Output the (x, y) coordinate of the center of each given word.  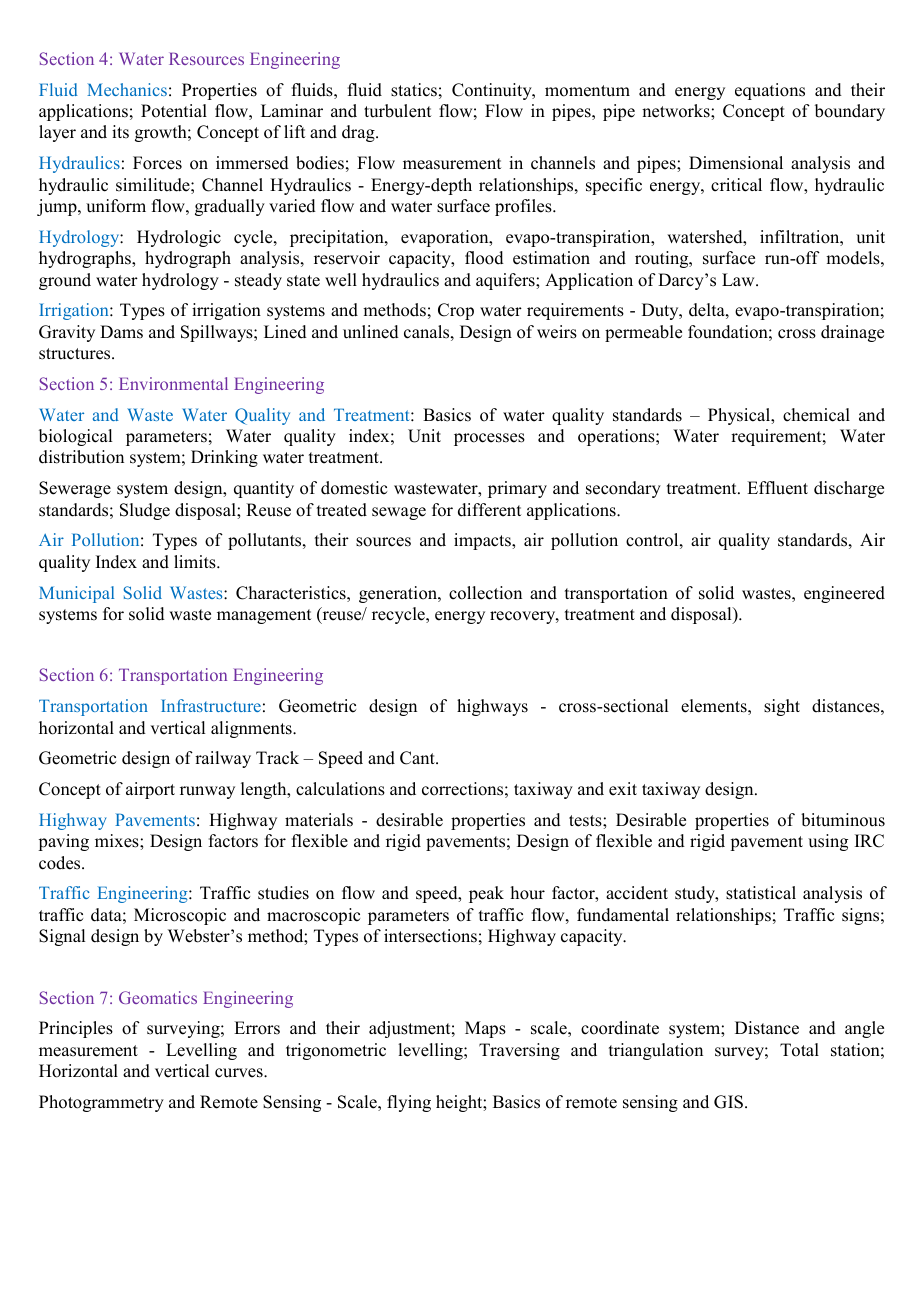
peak (486, 894)
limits (196, 562)
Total (799, 1050)
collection (485, 593)
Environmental (173, 383)
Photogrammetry (101, 1103)
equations (770, 91)
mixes (118, 841)
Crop (456, 311)
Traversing (519, 1051)
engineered (844, 594)
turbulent (397, 111)
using (828, 842)
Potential (174, 111)
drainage (852, 333)
